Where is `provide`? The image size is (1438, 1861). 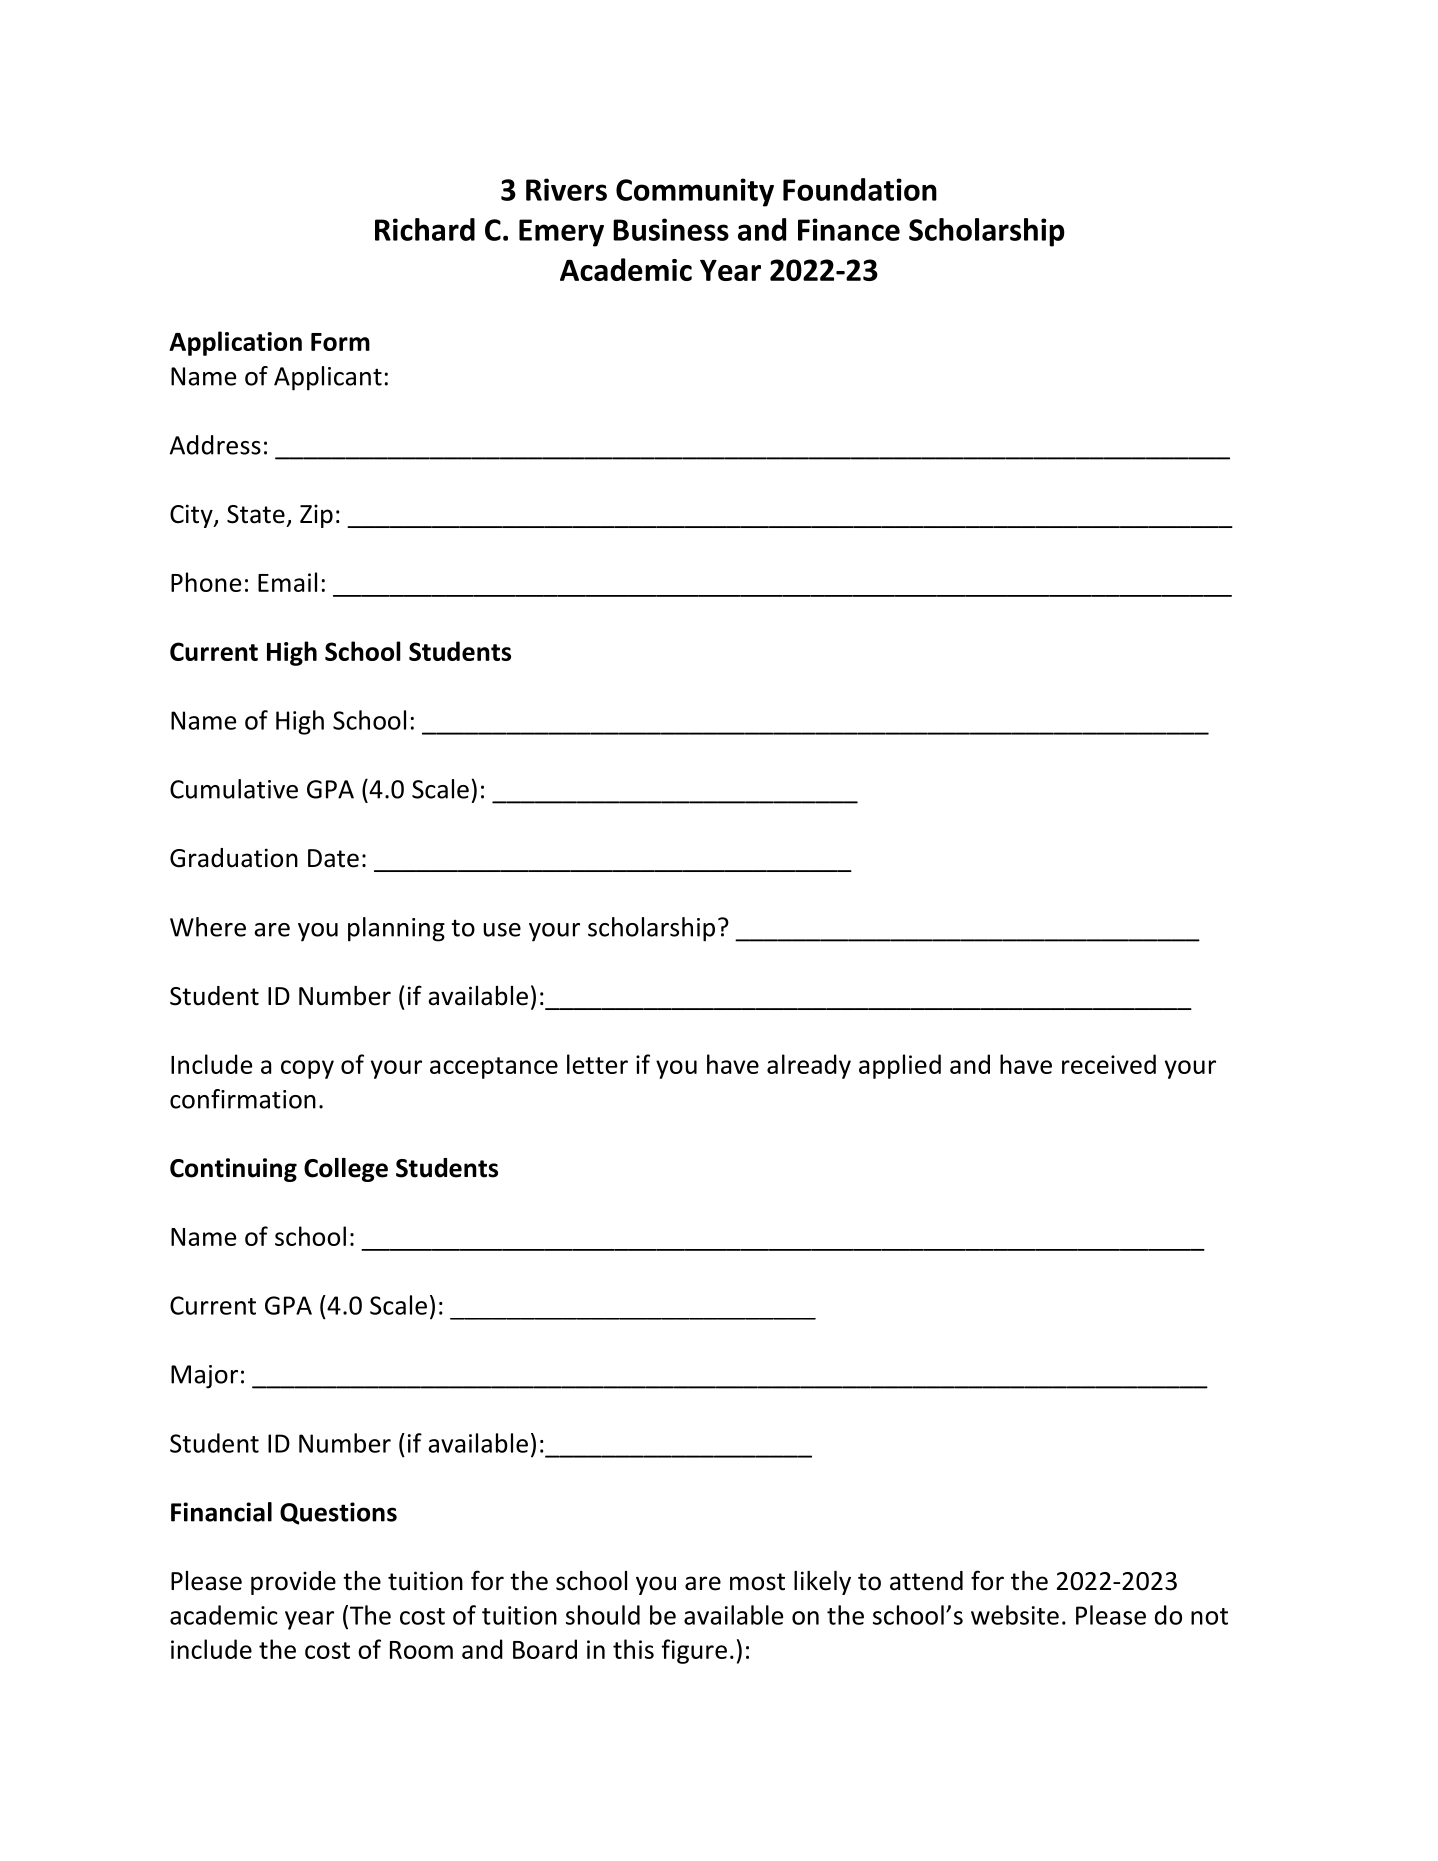 provide is located at coordinates (293, 1583).
